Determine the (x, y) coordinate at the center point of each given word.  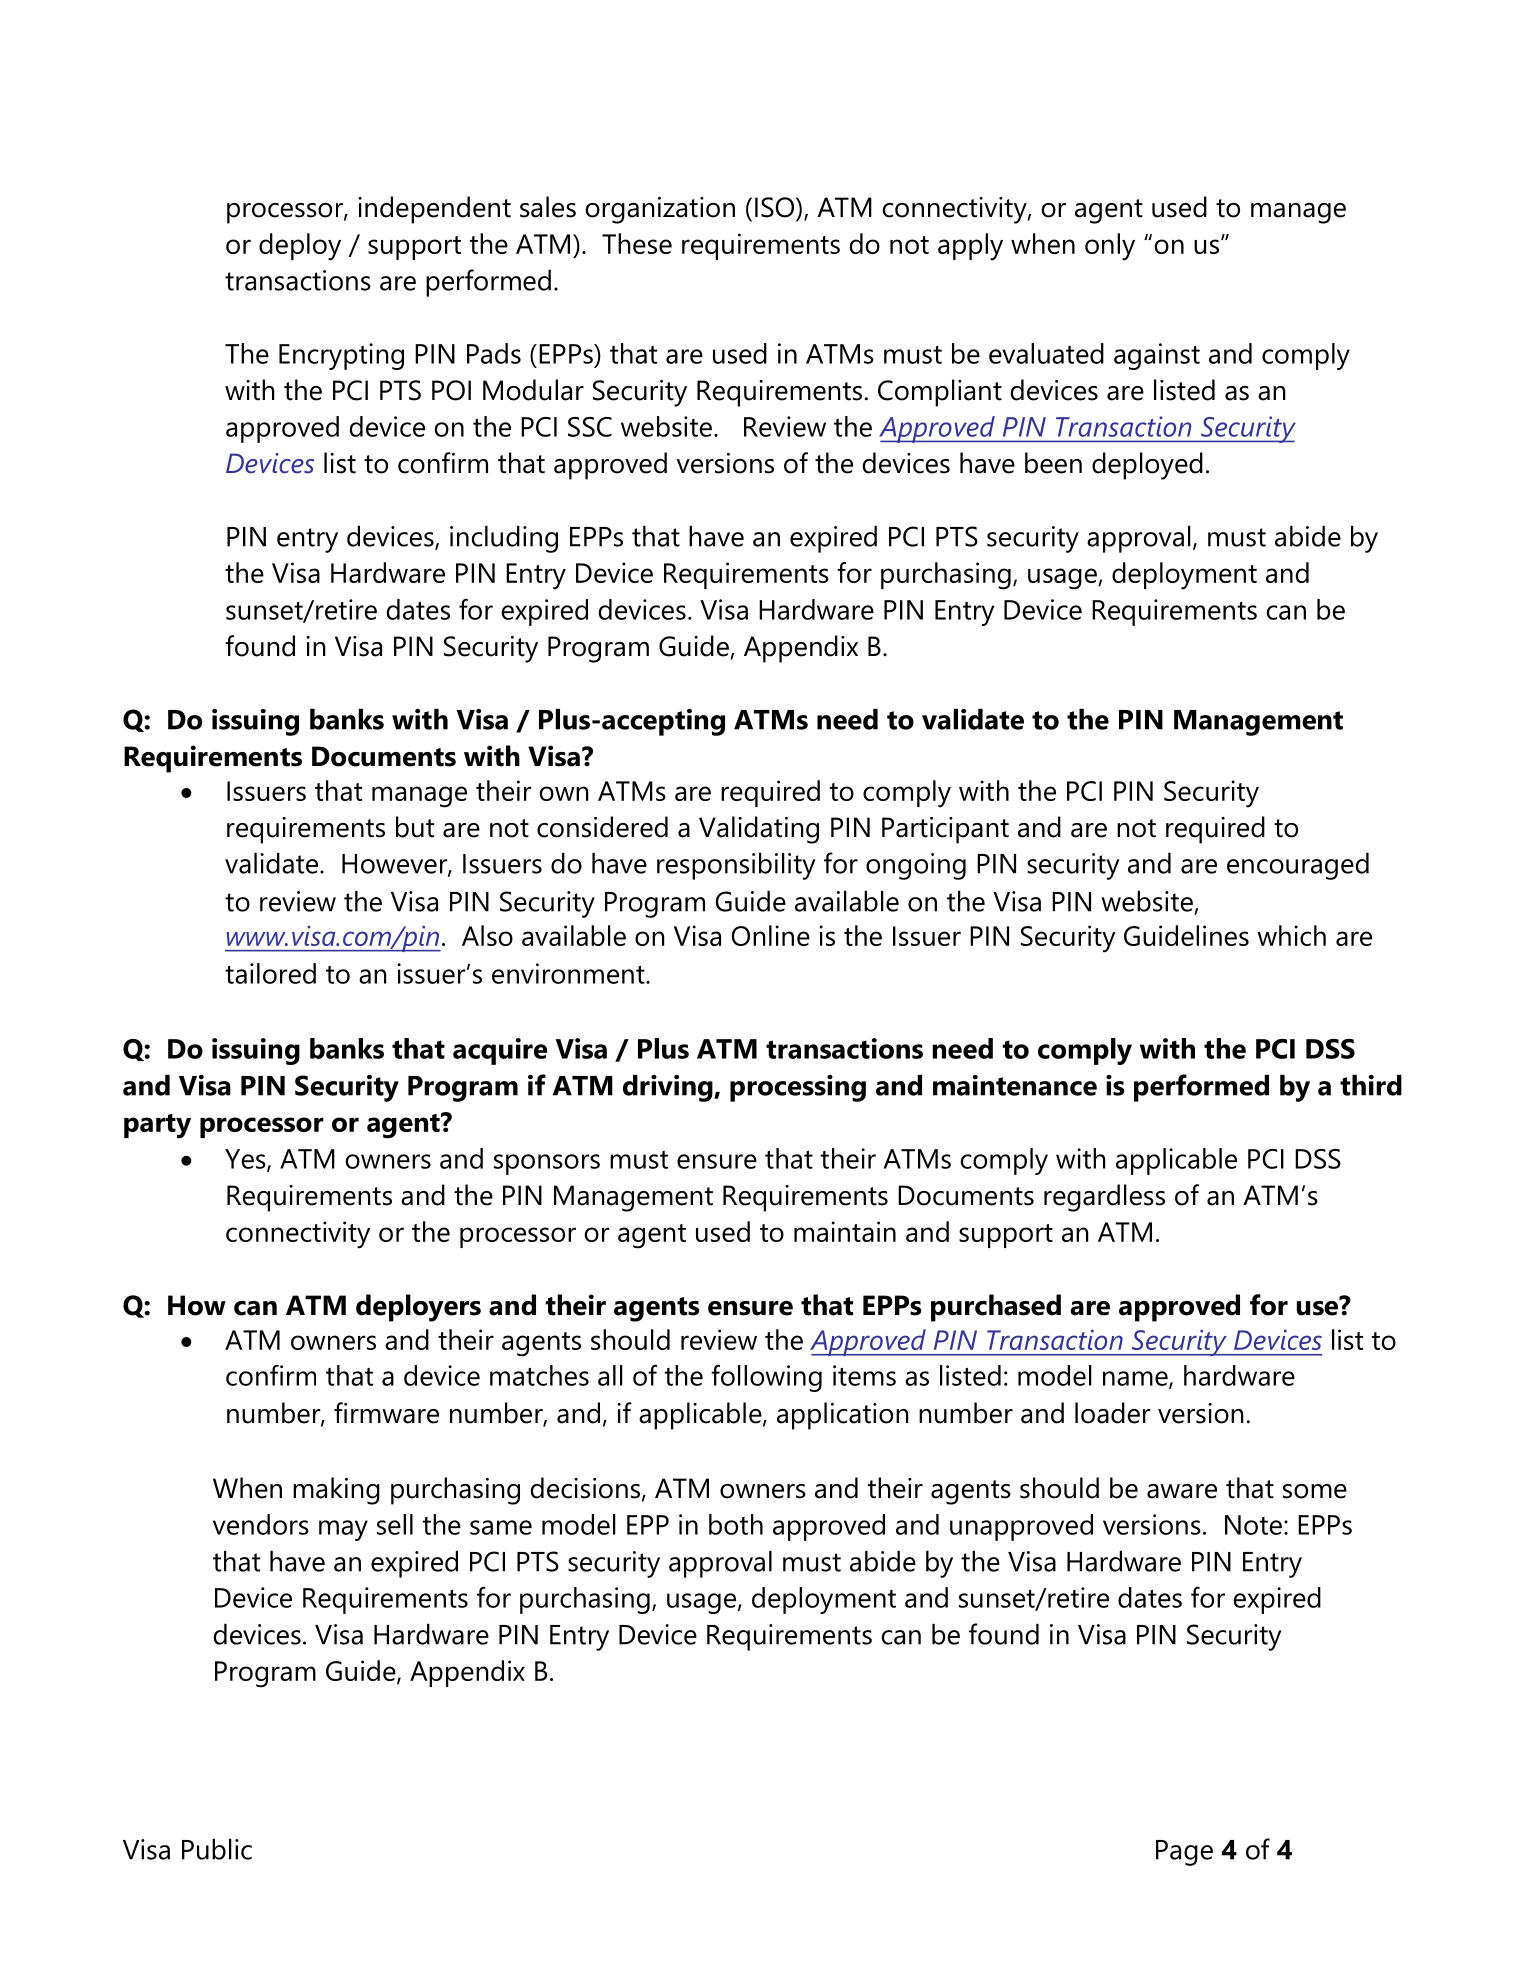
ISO (776, 207)
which (1291, 935)
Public (217, 1849)
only (1110, 247)
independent (434, 210)
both (736, 1524)
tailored (270, 973)
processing (798, 1088)
